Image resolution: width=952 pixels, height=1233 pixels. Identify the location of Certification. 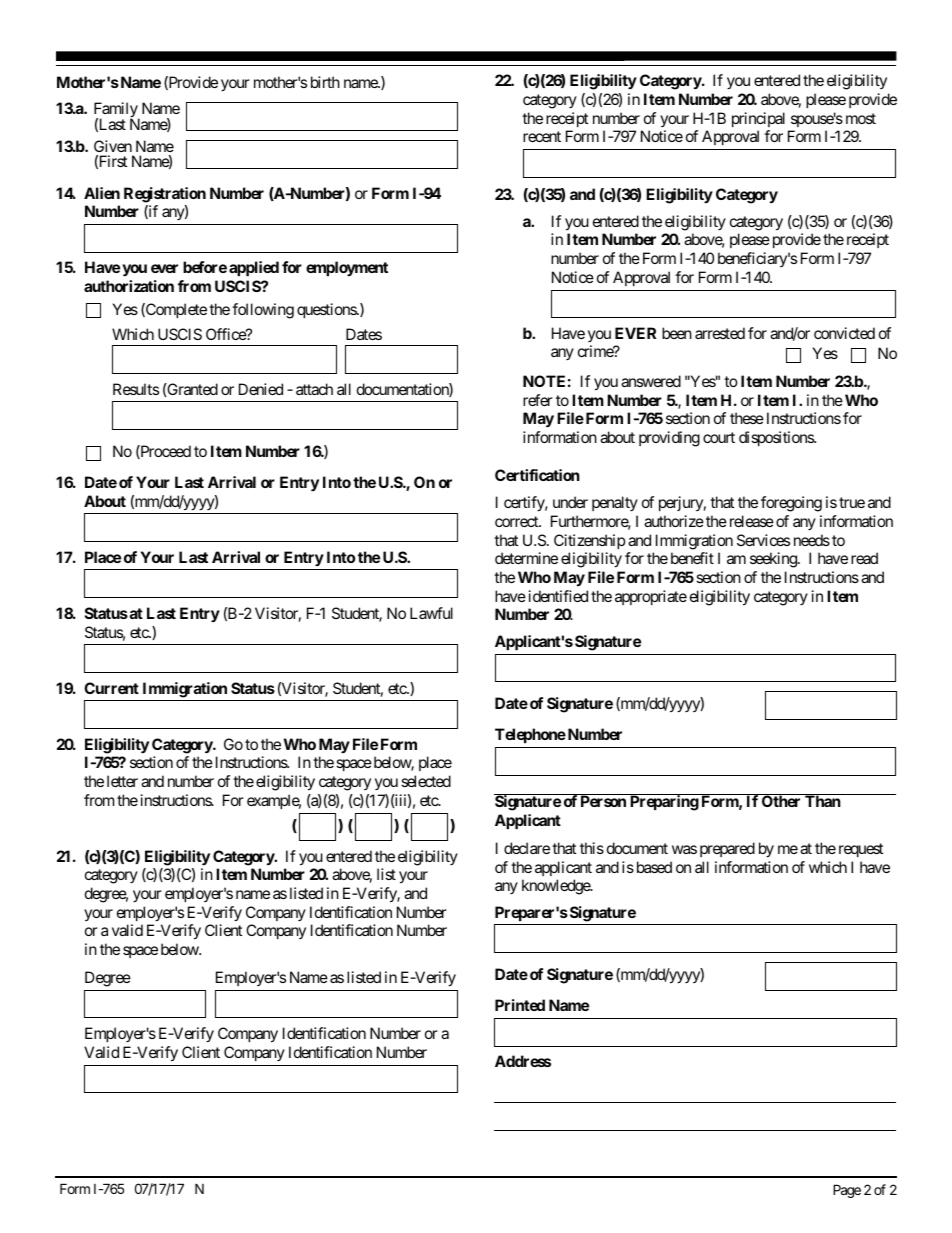
(537, 475).
